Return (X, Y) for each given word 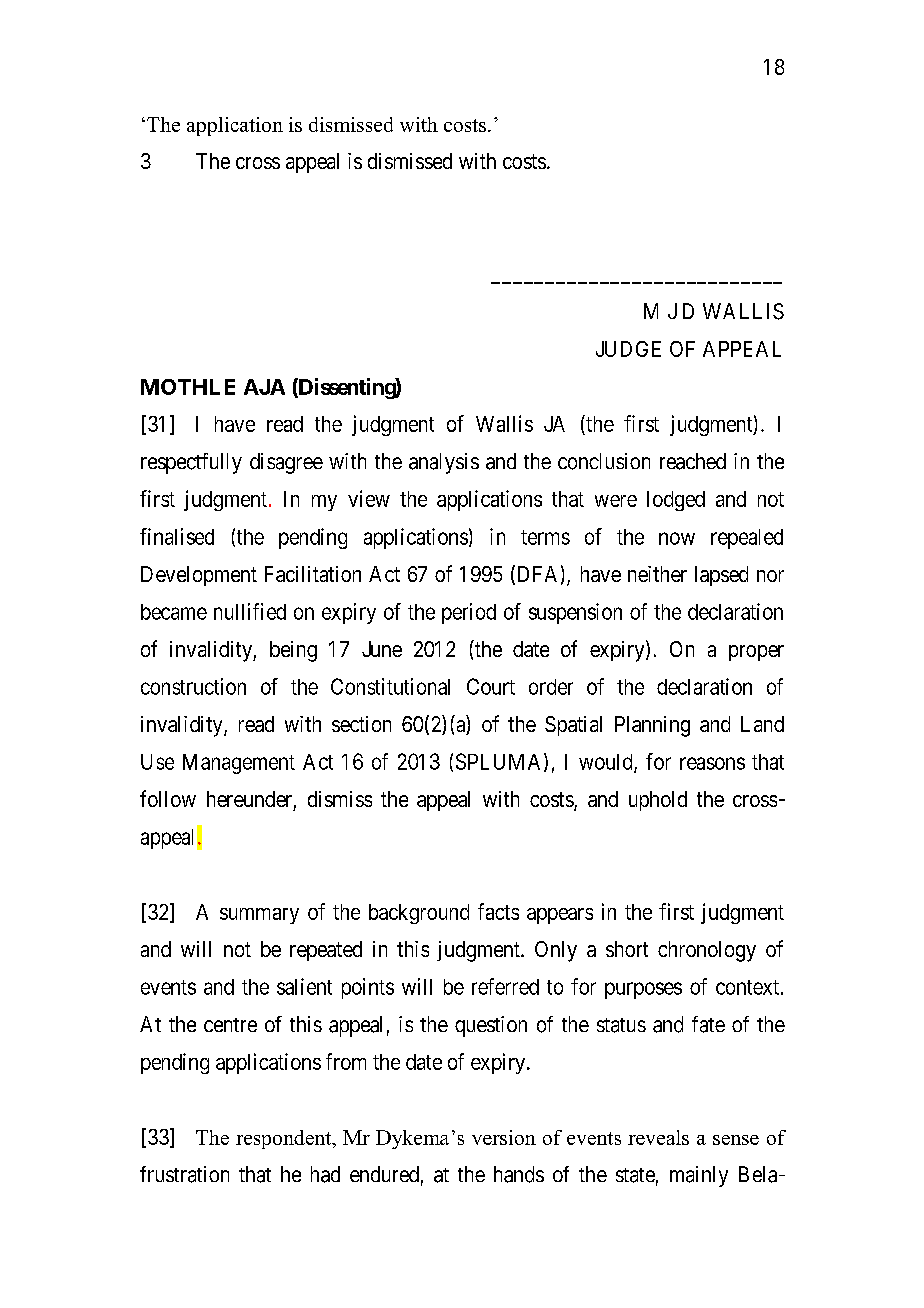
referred (505, 986)
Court (491, 686)
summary (259, 916)
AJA (264, 387)
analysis (444, 463)
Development (199, 576)
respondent (285, 1139)
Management (239, 764)
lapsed (721, 576)
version (504, 1137)
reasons (712, 763)
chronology (707, 951)
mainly (699, 1176)
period (469, 613)
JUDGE (628, 349)
